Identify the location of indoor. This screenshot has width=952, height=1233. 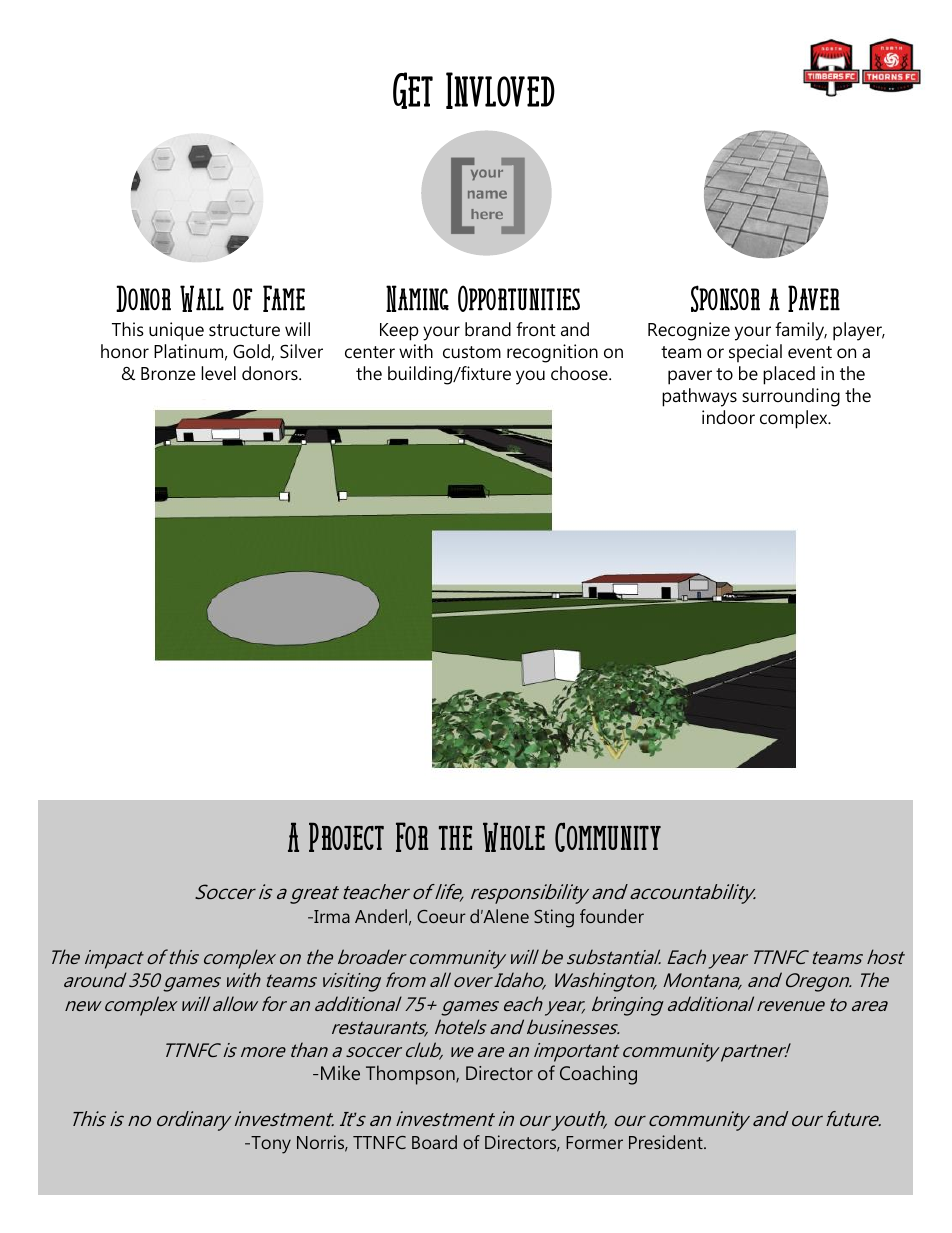
(728, 417).
